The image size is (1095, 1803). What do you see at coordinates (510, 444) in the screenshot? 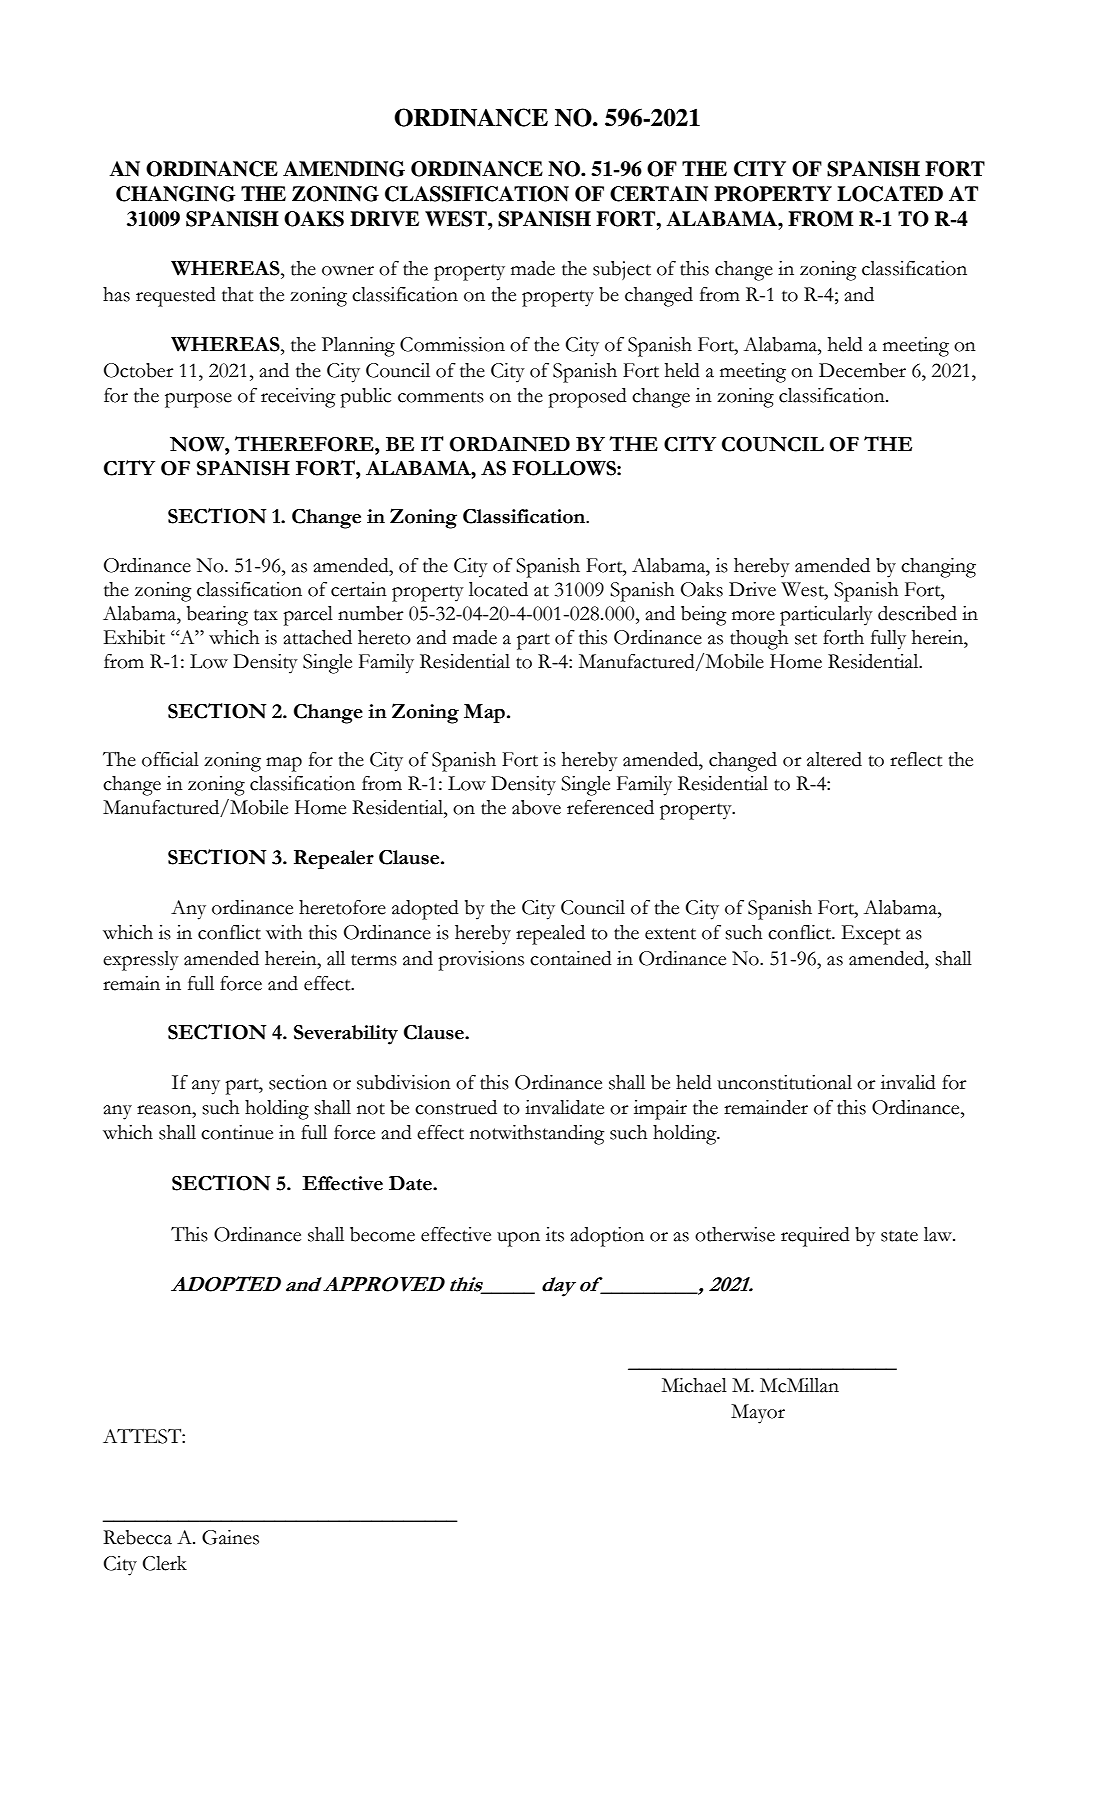
I see `ORDAINED` at bounding box center [510, 444].
